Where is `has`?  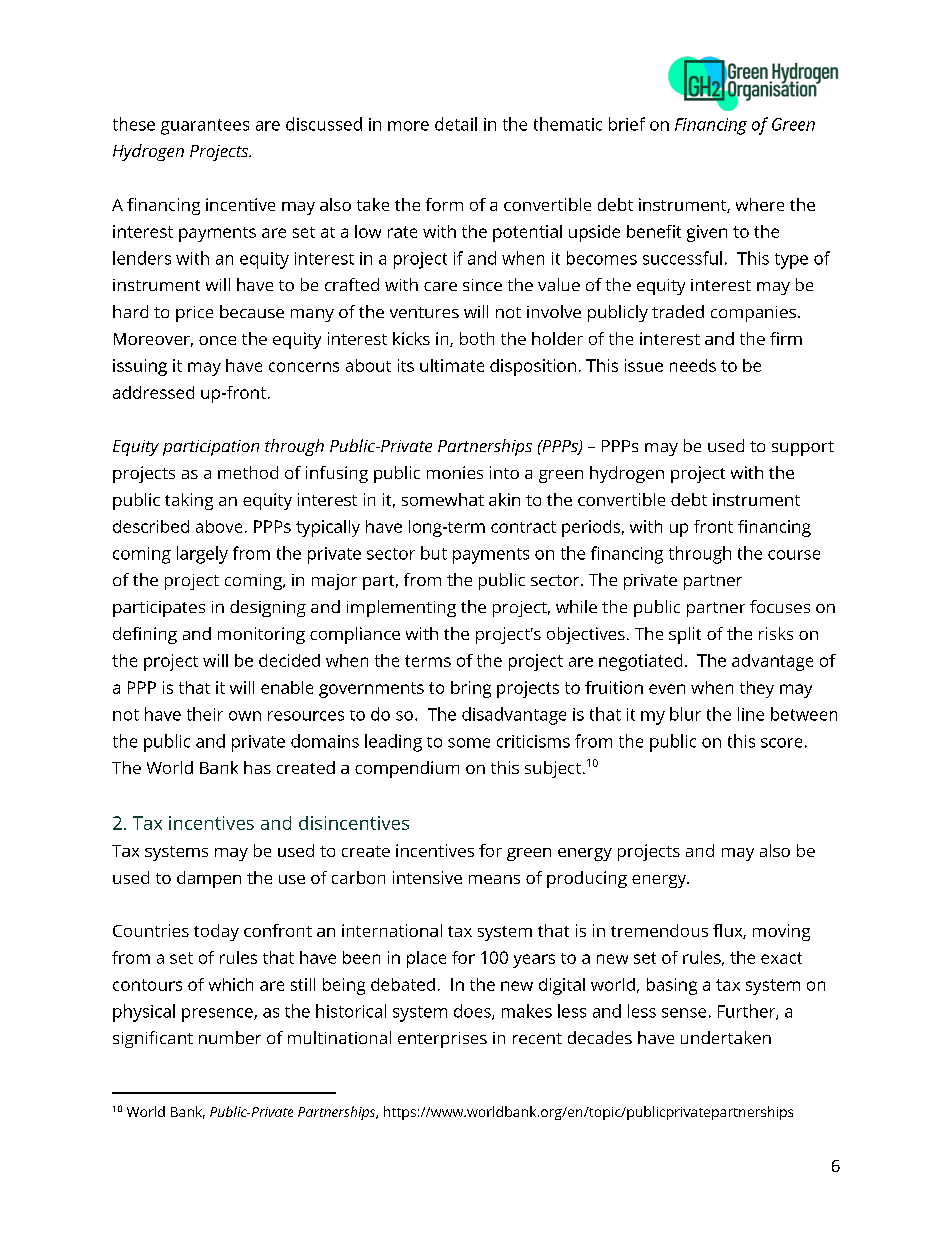
has is located at coordinates (257, 767).
